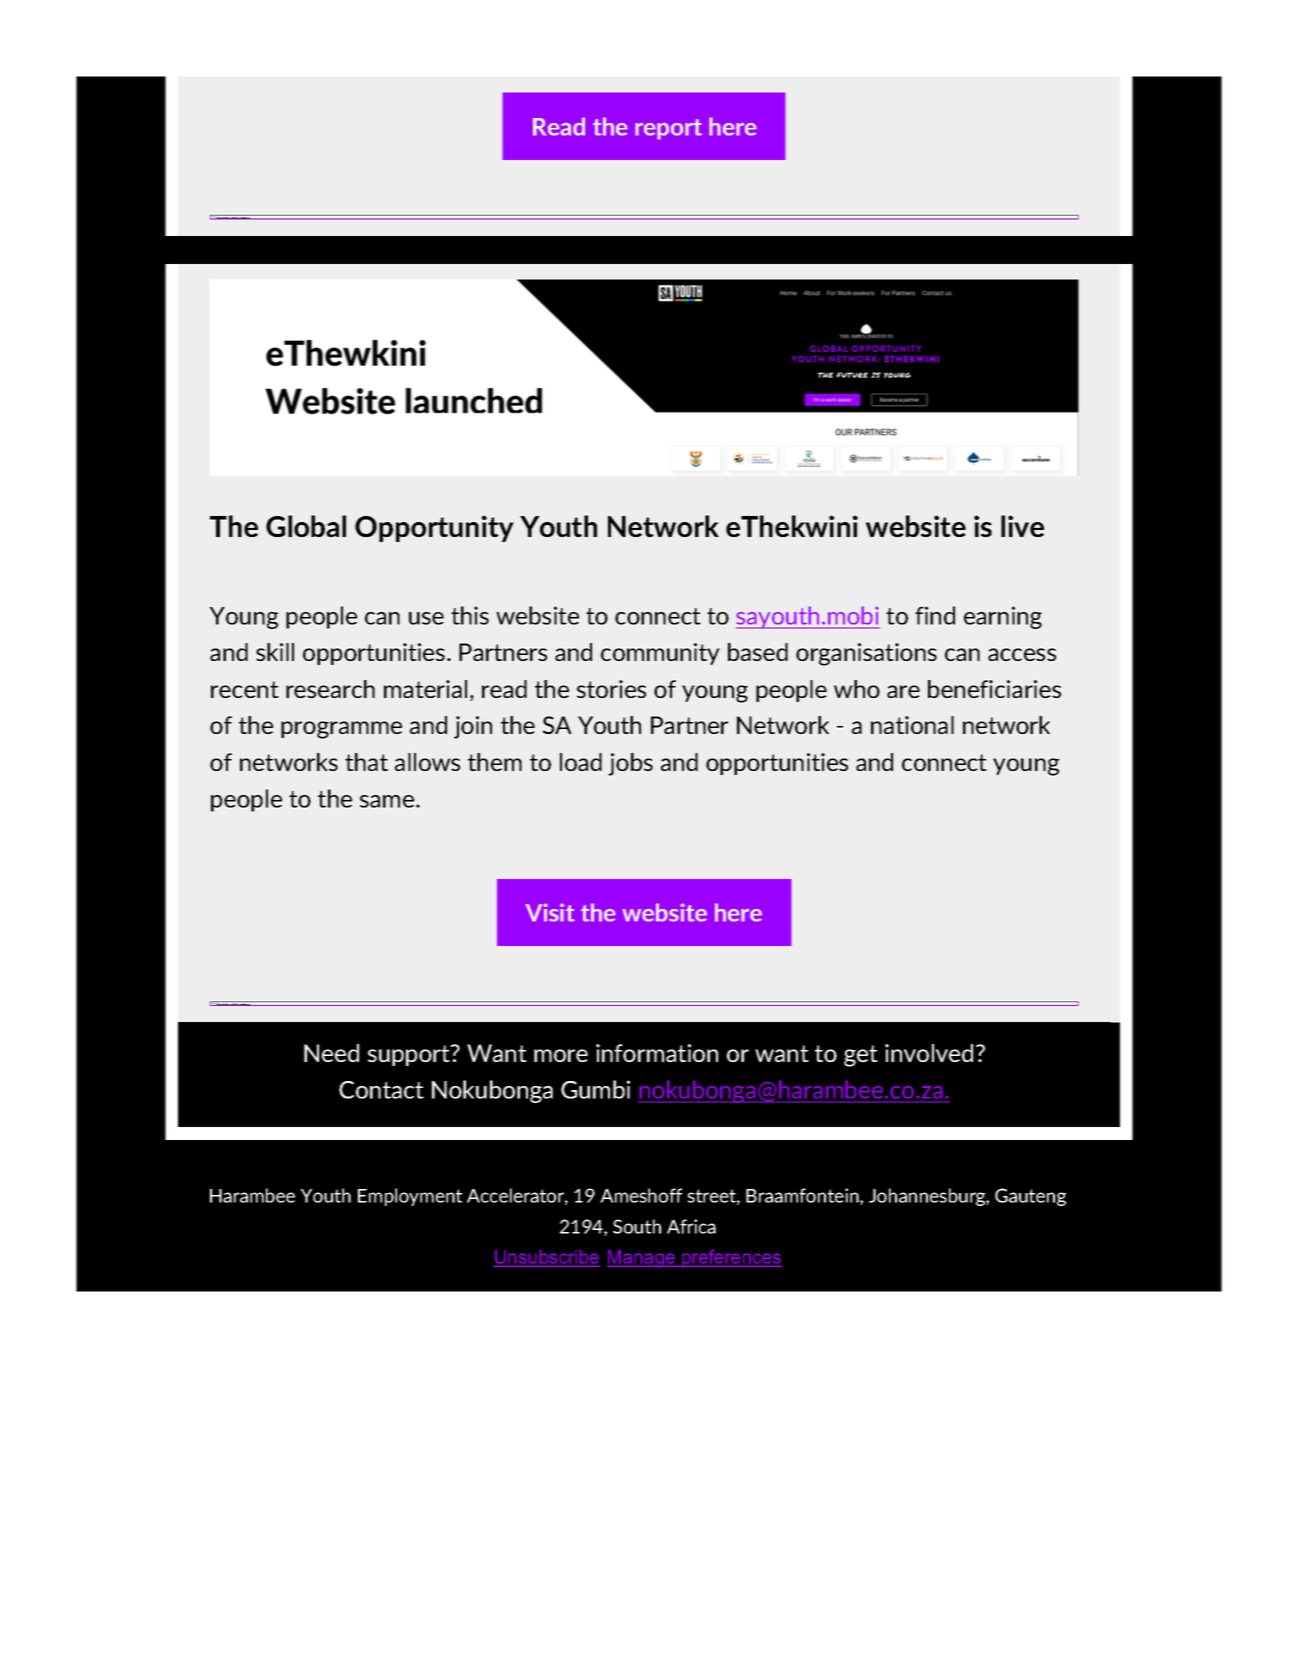 This page has height=1679, width=1298. I want to click on live, so click(1022, 526).
